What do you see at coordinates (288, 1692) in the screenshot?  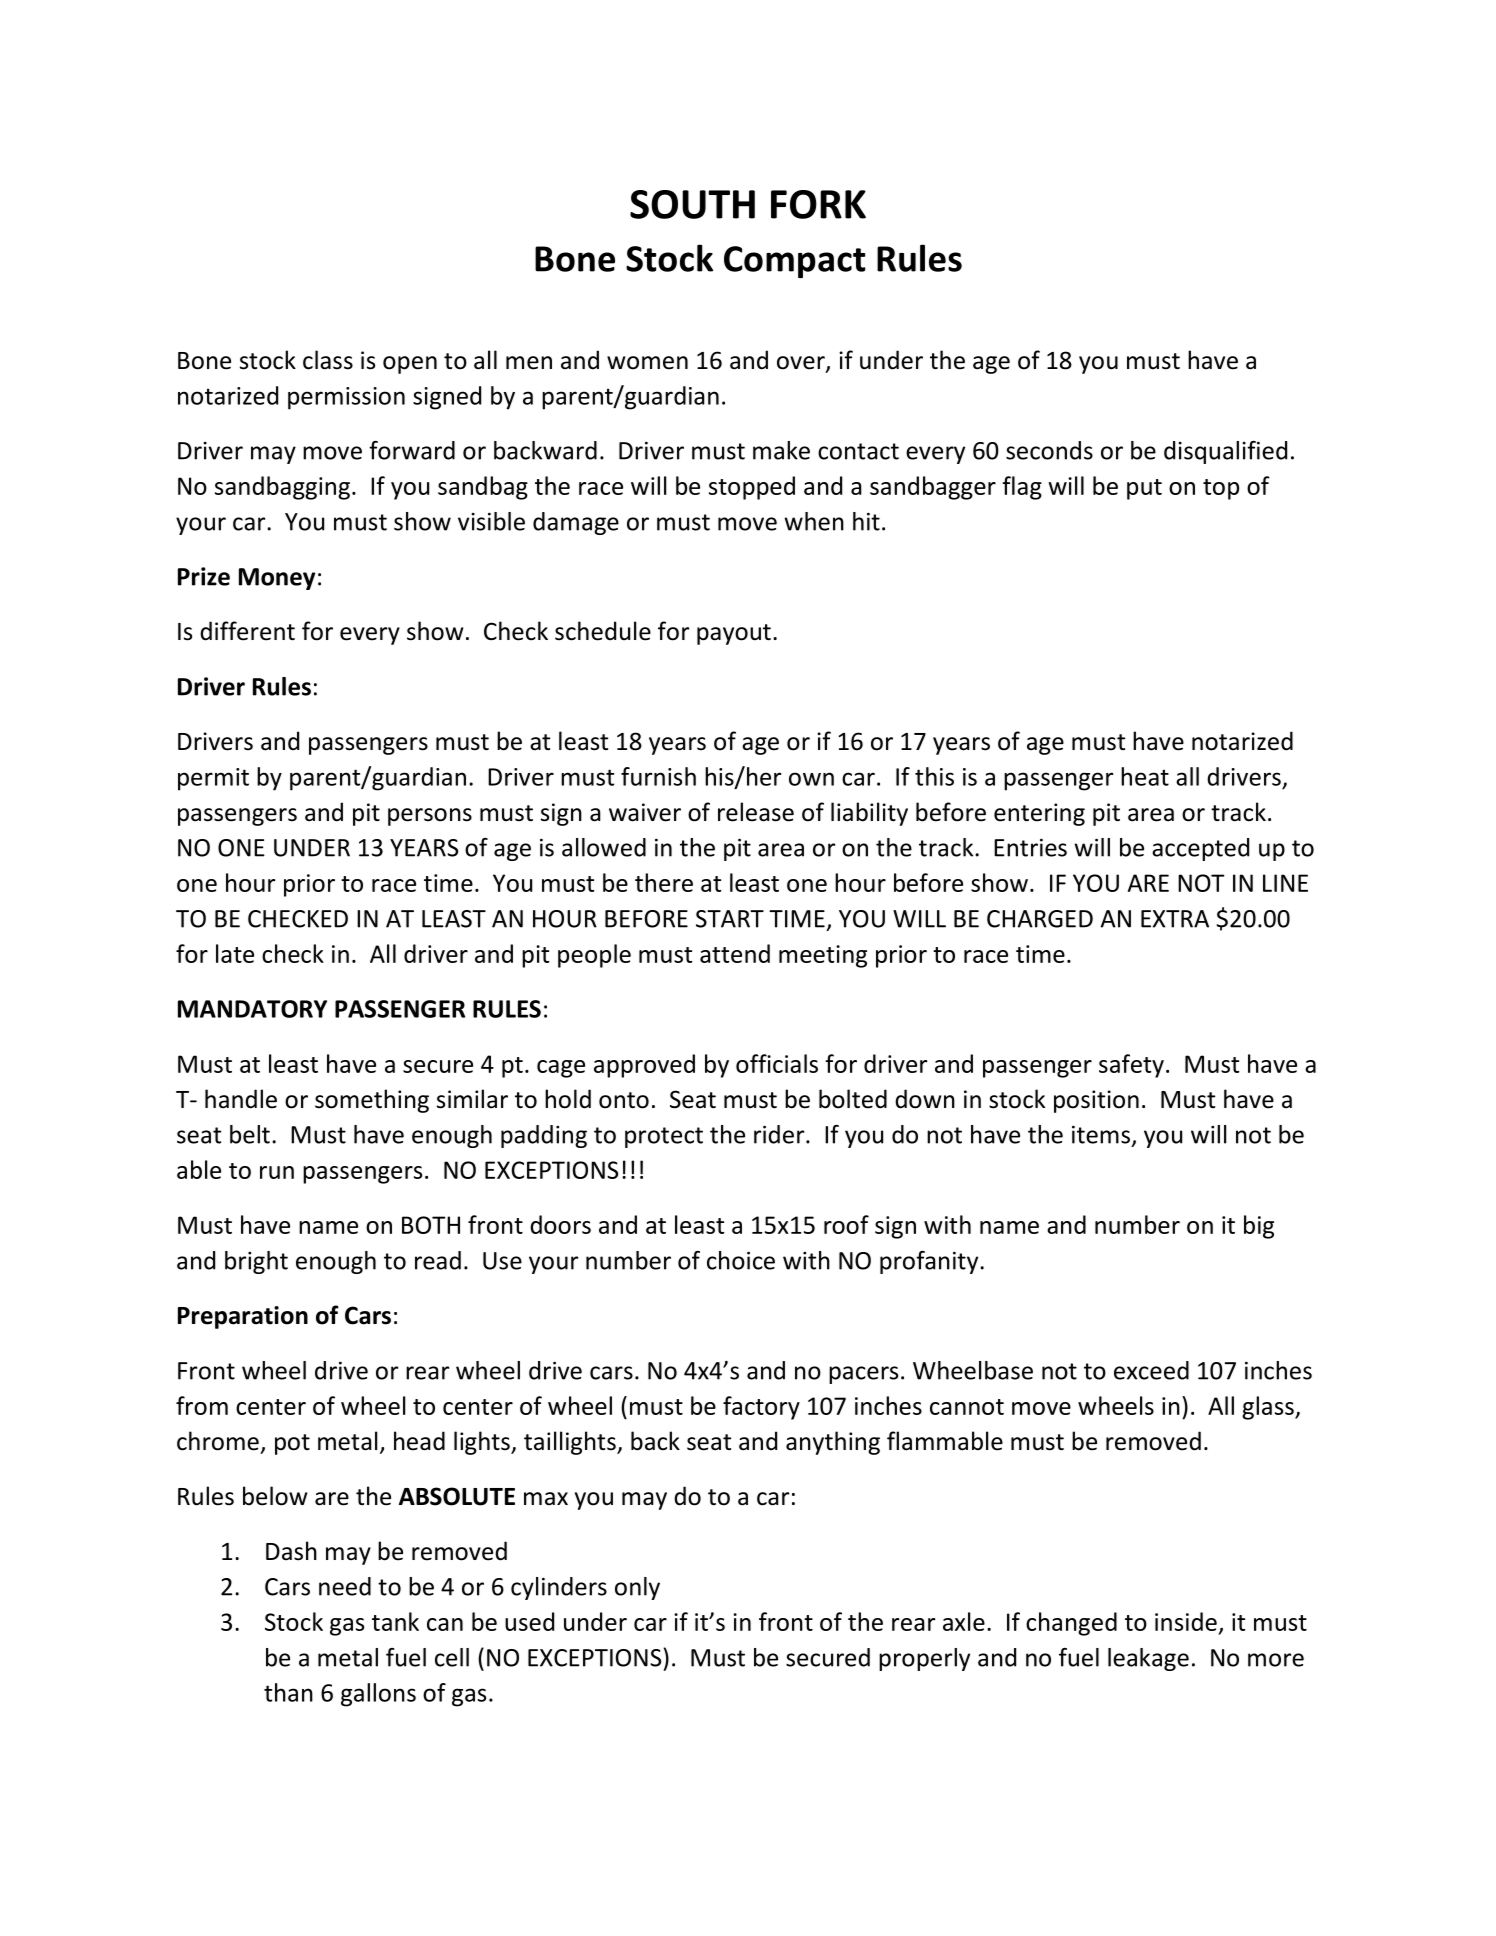 I see `than` at bounding box center [288, 1692].
